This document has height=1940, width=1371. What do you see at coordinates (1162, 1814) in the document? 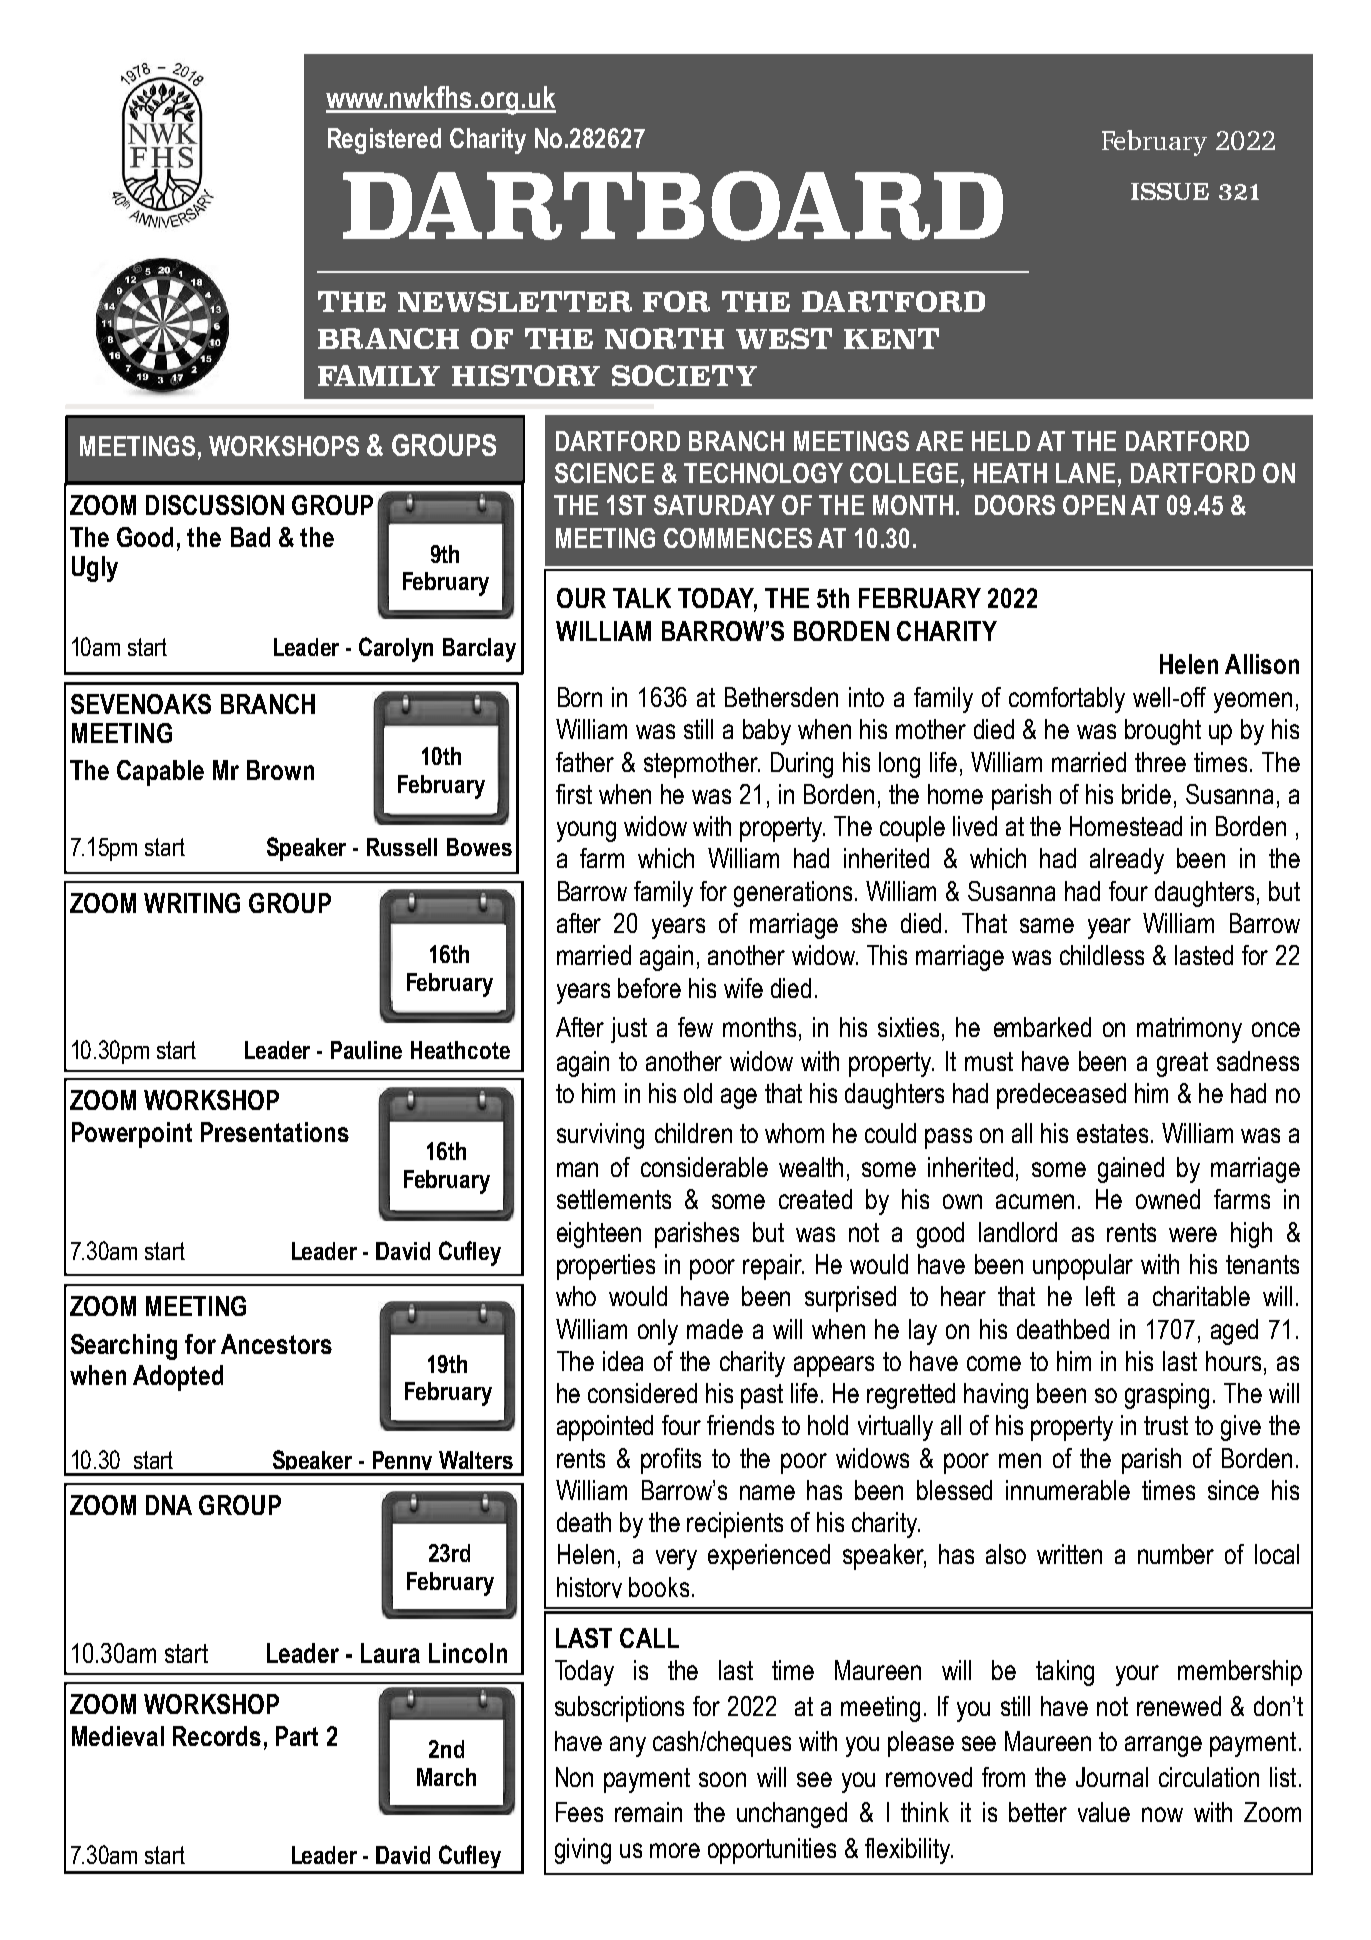
I see `now` at bounding box center [1162, 1814].
